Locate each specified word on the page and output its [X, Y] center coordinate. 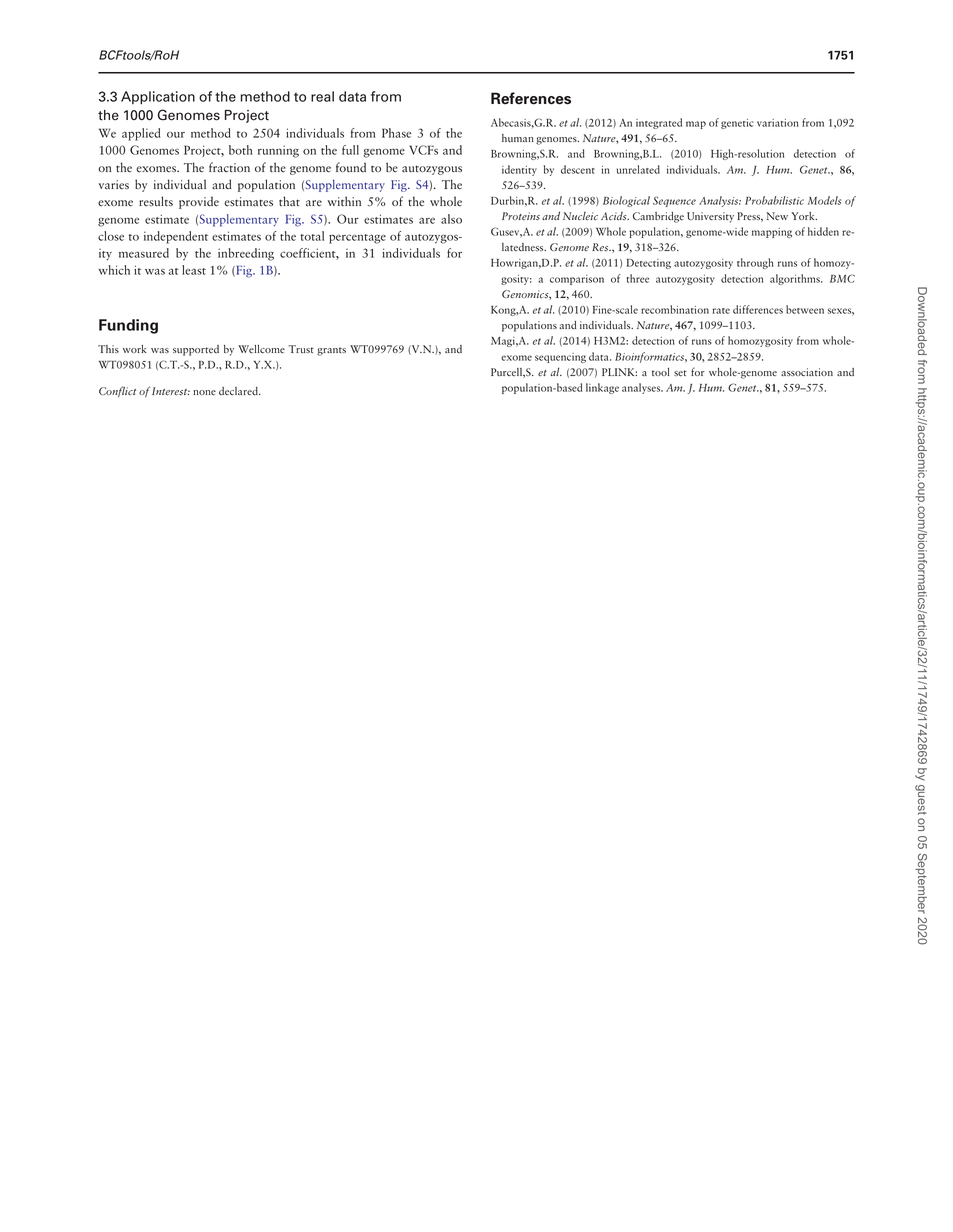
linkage [602, 388]
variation [778, 123]
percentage [357, 239]
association [807, 372]
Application [158, 97]
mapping [772, 233]
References [531, 98]
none [204, 393]
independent [176, 237]
